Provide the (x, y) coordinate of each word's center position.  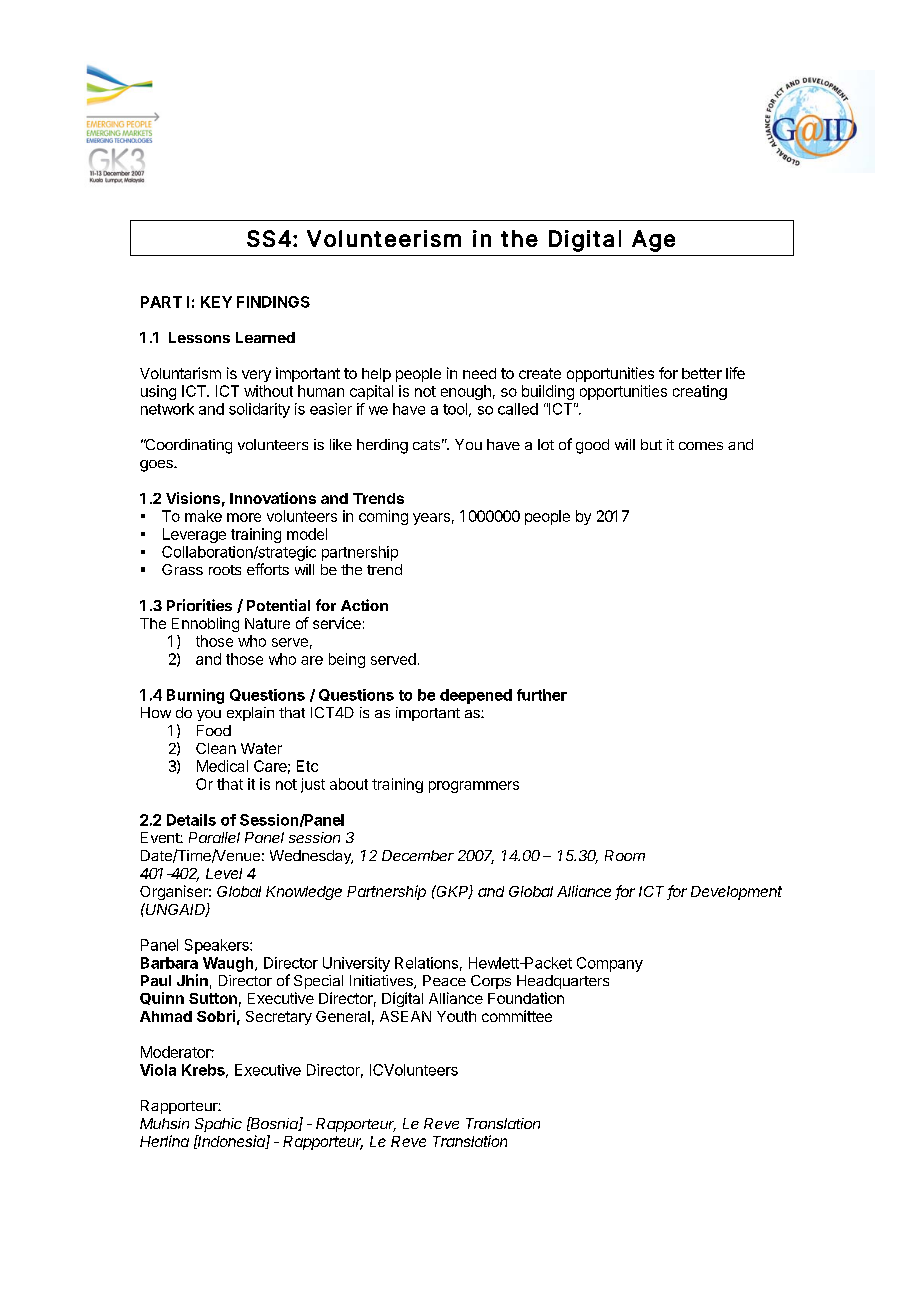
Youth (456, 1016)
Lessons (199, 337)
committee (517, 1016)
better (702, 373)
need (479, 373)
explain (250, 714)
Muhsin (164, 1123)
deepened (476, 696)
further (542, 695)
